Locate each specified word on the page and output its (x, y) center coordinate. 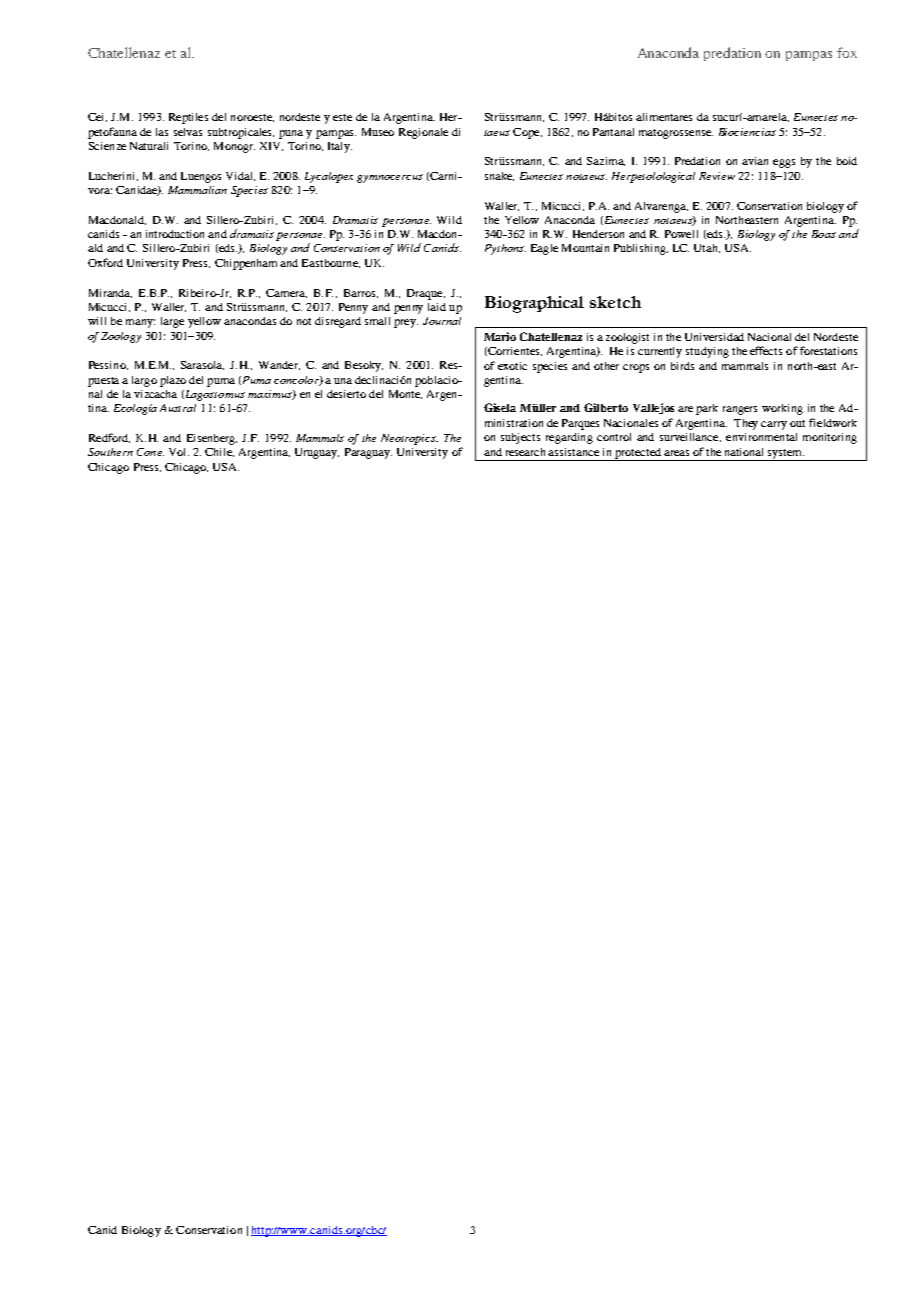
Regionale (423, 133)
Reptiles (188, 118)
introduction (175, 234)
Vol (179, 452)
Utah (707, 248)
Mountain (585, 248)
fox (847, 52)
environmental (761, 437)
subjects (520, 438)
